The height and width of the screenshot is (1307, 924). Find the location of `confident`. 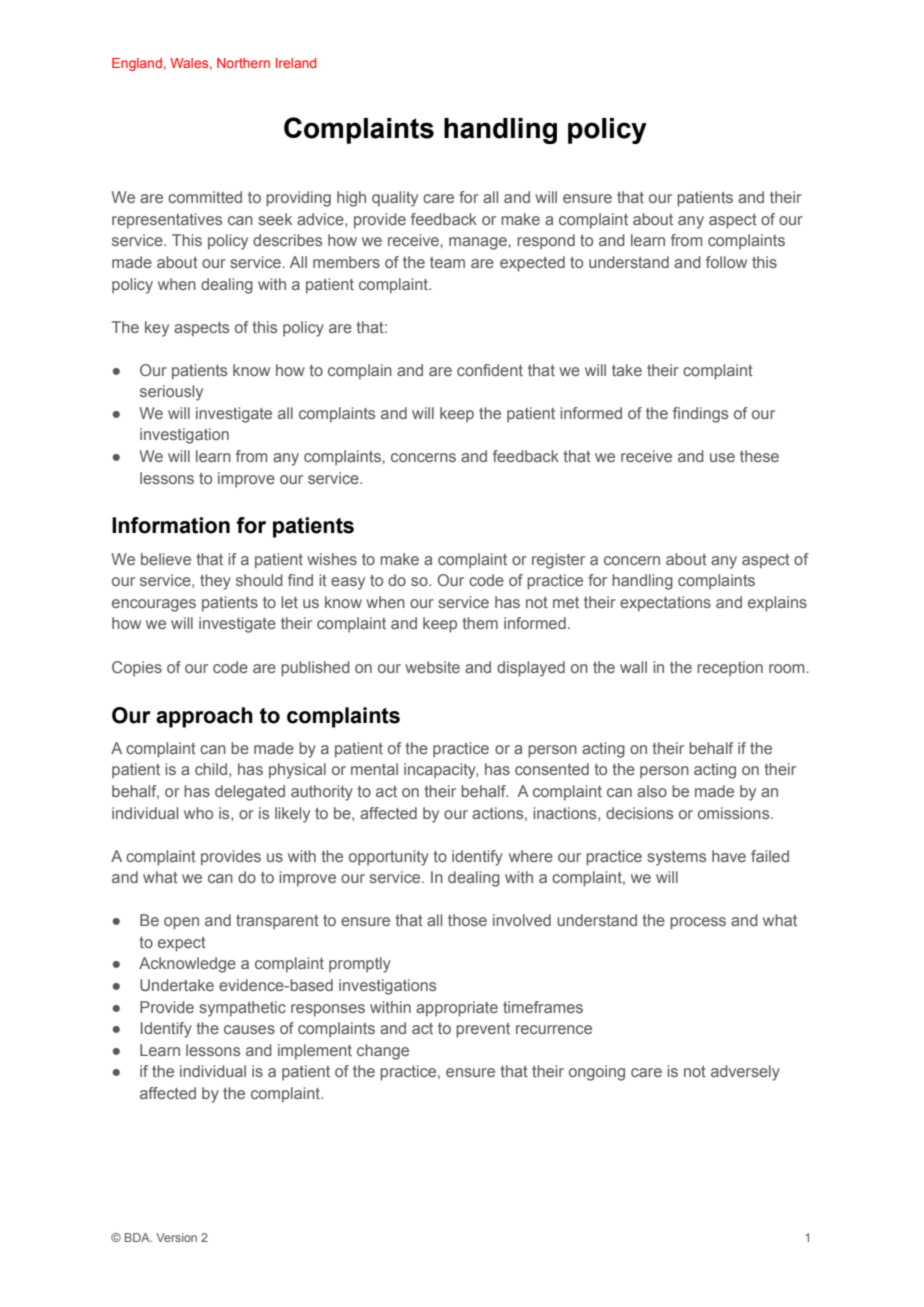

confident is located at coordinates (490, 370).
